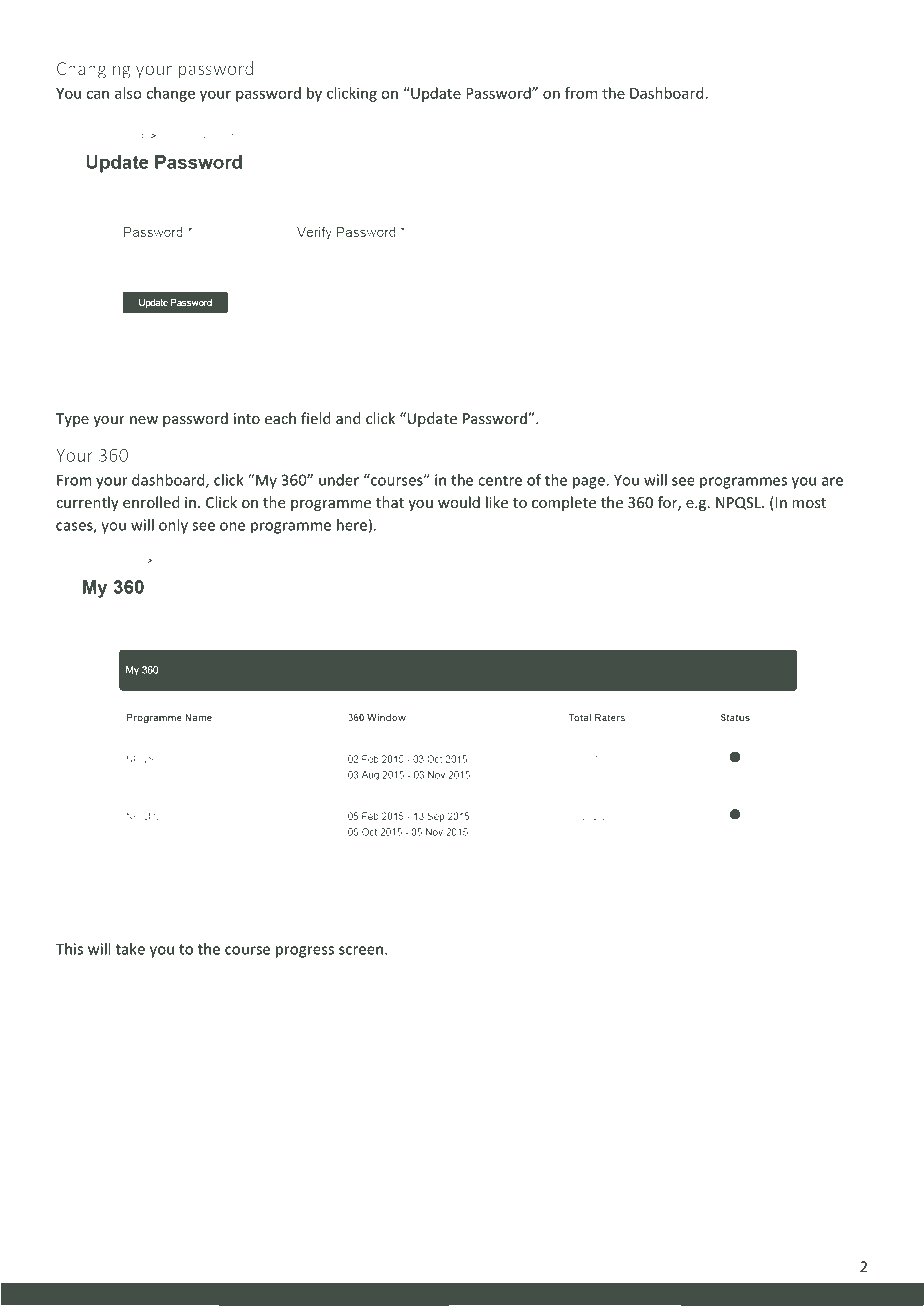  I want to click on new, so click(144, 420).
